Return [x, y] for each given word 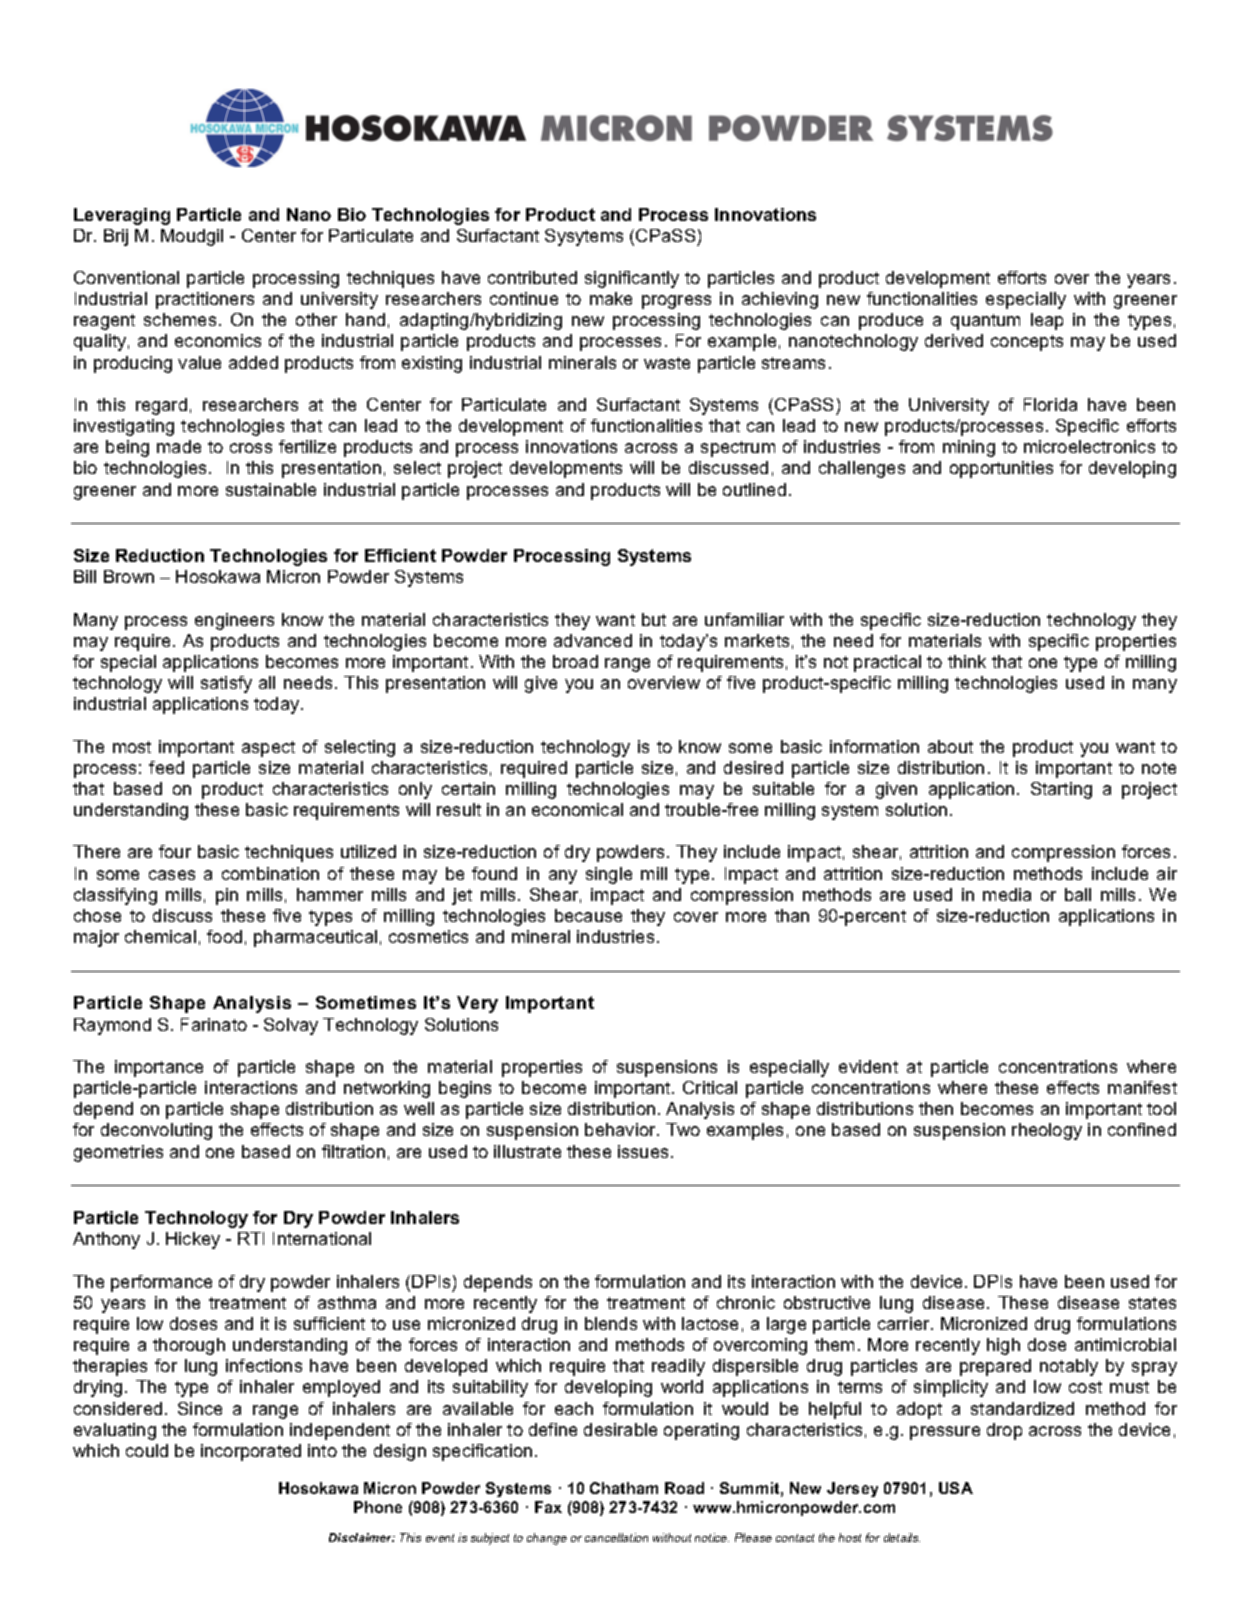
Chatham [624, 1488]
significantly [632, 279]
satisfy [226, 684]
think [967, 661]
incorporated [251, 1452]
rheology [1047, 1131]
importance [159, 1068]
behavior [621, 1129]
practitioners [205, 300]
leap [1047, 321]
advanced [593, 640]
